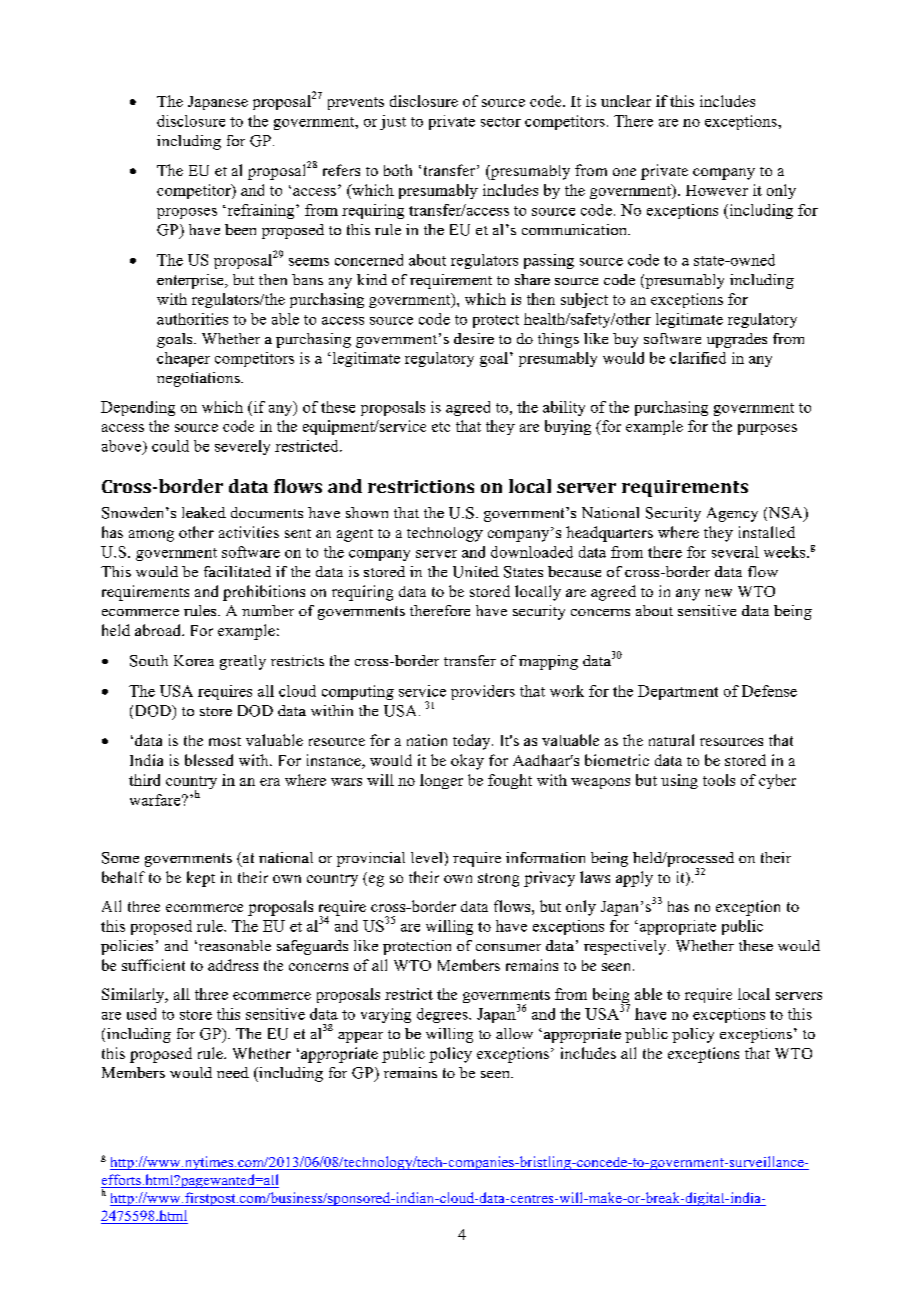  I want to click on purposes, so click(767, 429).
